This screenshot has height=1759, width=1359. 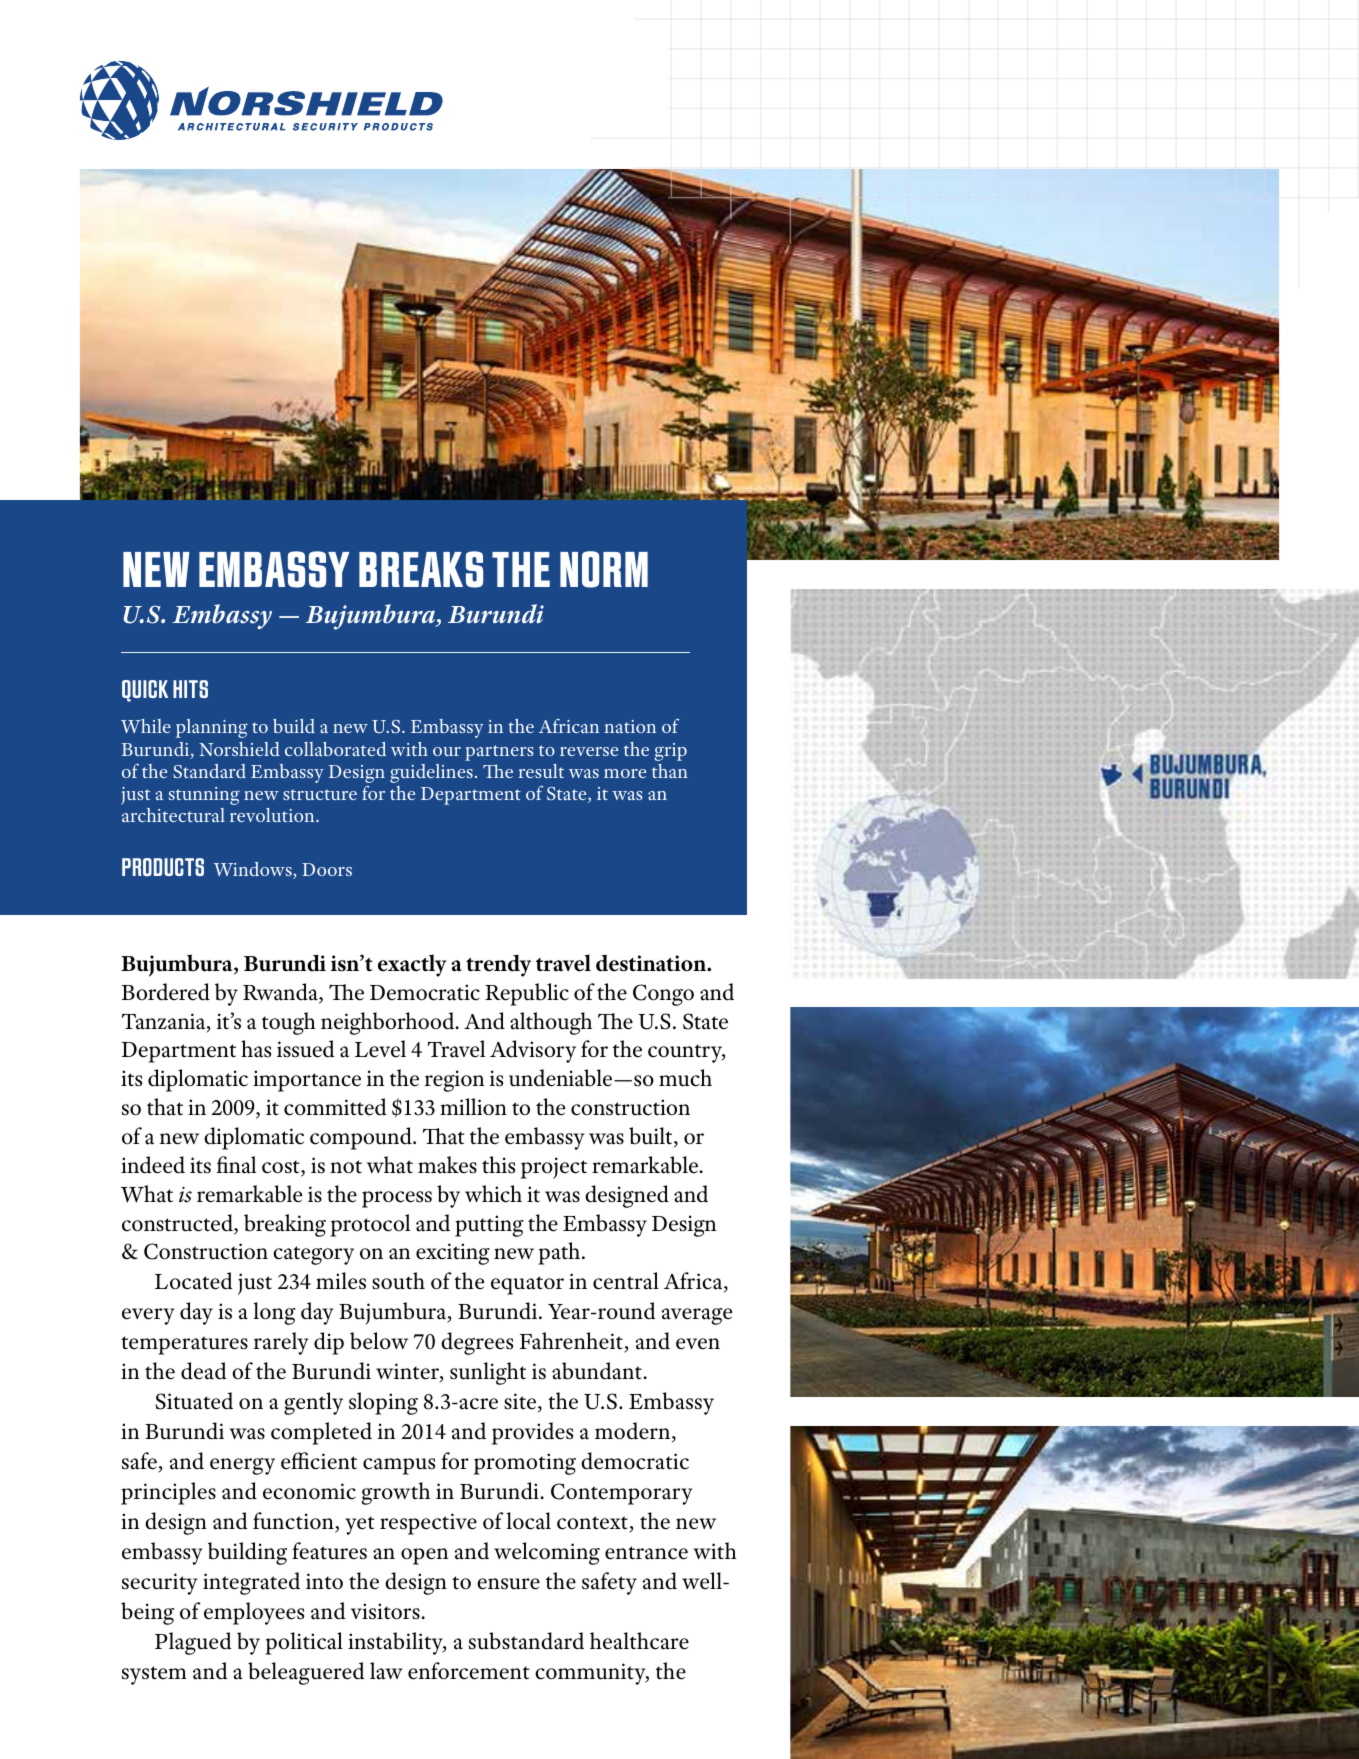 What do you see at coordinates (166, 992) in the screenshot?
I see `Bordered` at bounding box center [166, 992].
